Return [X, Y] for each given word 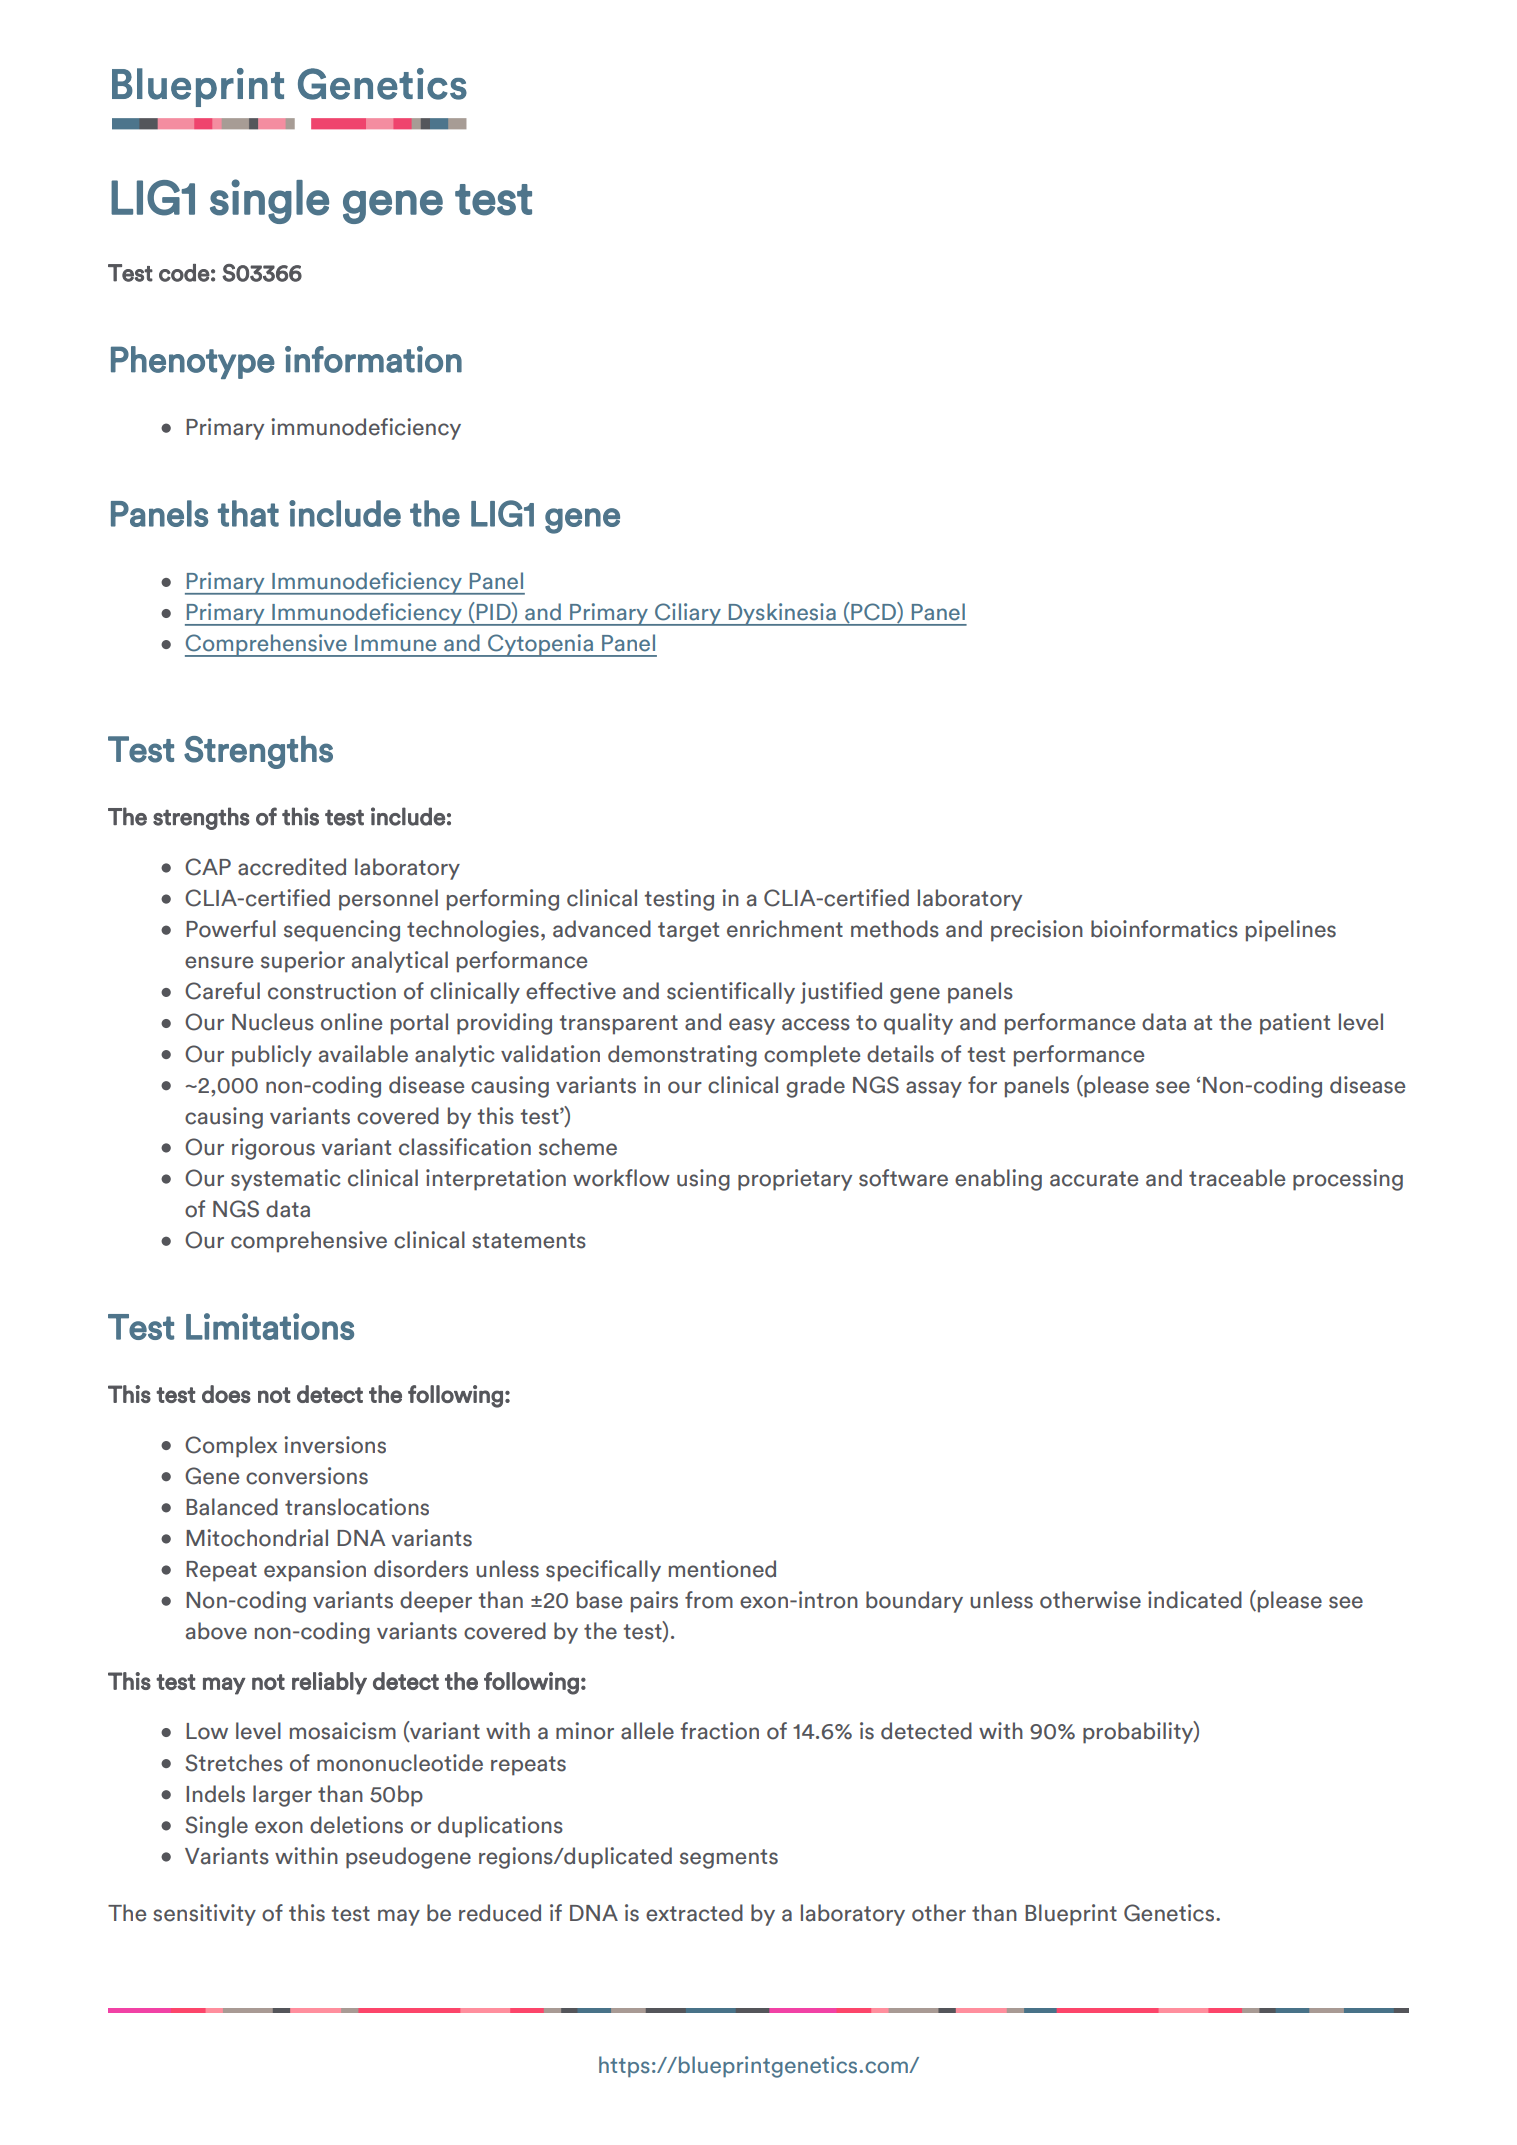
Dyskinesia [782, 614]
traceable [1237, 1178]
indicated [1195, 1600]
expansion [315, 1571]
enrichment [785, 929]
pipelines [1291, 931]
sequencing [342, 931]
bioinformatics [1164, 929]
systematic [286, 1180]
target [688, 932]
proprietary [795, 1180]
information [373, 359]
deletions [356, 1825]
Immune [395, 643]
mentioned [722, 1569]
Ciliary [688, 614]
